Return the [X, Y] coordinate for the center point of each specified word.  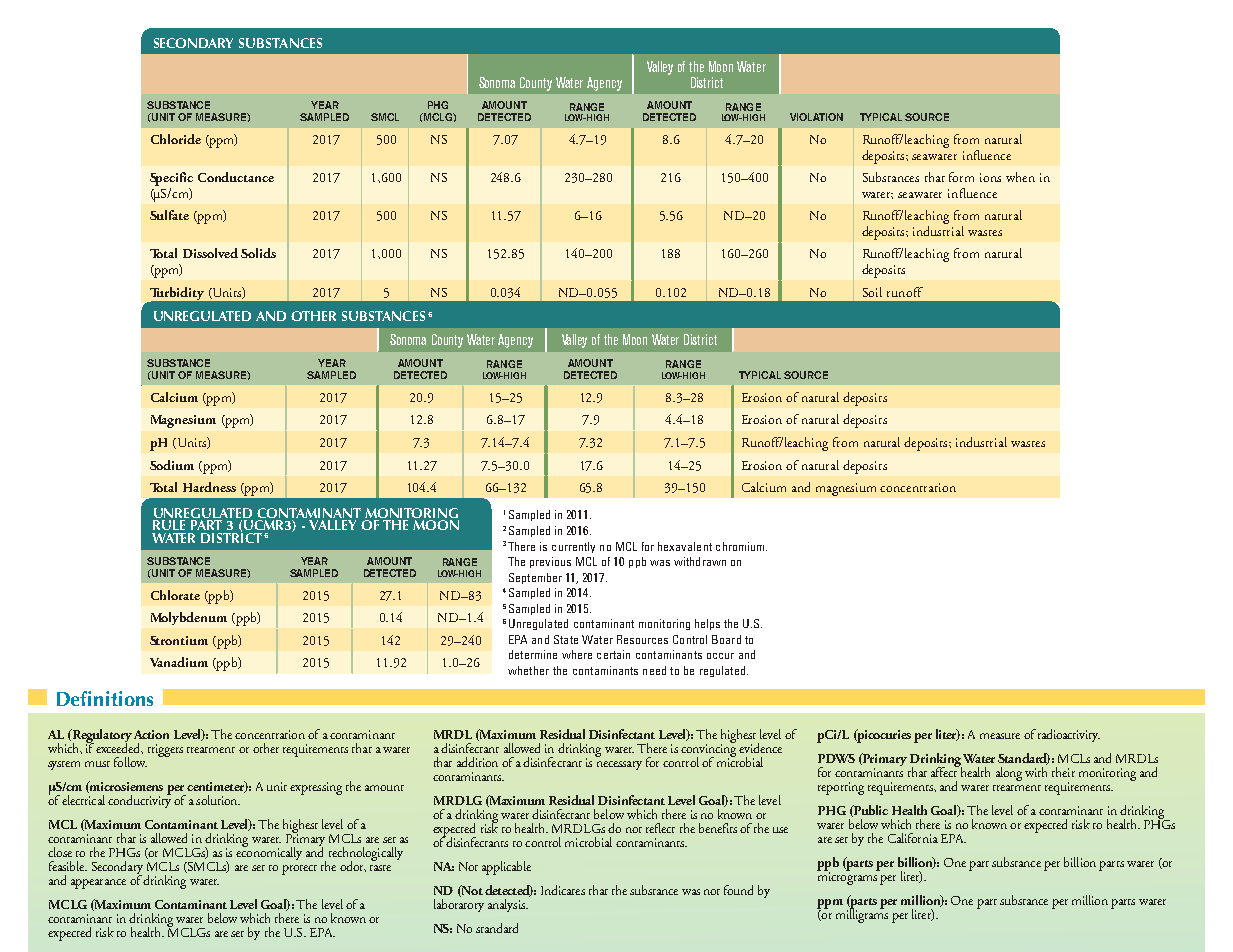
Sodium [172, 465]
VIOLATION [816, 117]
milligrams [862, 915]
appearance [98, 884]
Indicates [563, 890]
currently [573, 547]
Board [726, 639]
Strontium [179, 640]
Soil [872, 292]
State [566, 639]
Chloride [176, 139]
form [961, 177]
